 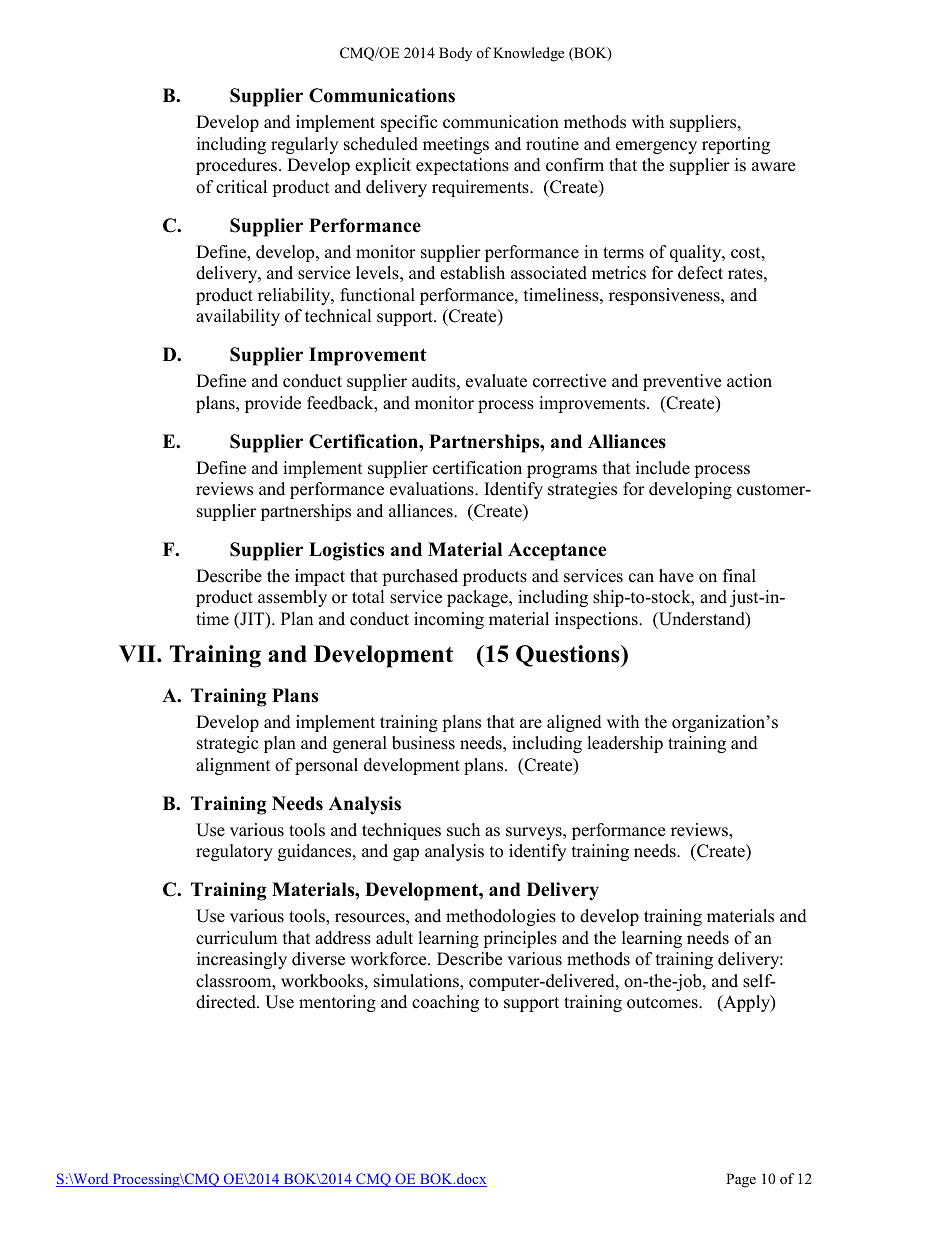 I want to click on Body, so click(x=455, y=54).
